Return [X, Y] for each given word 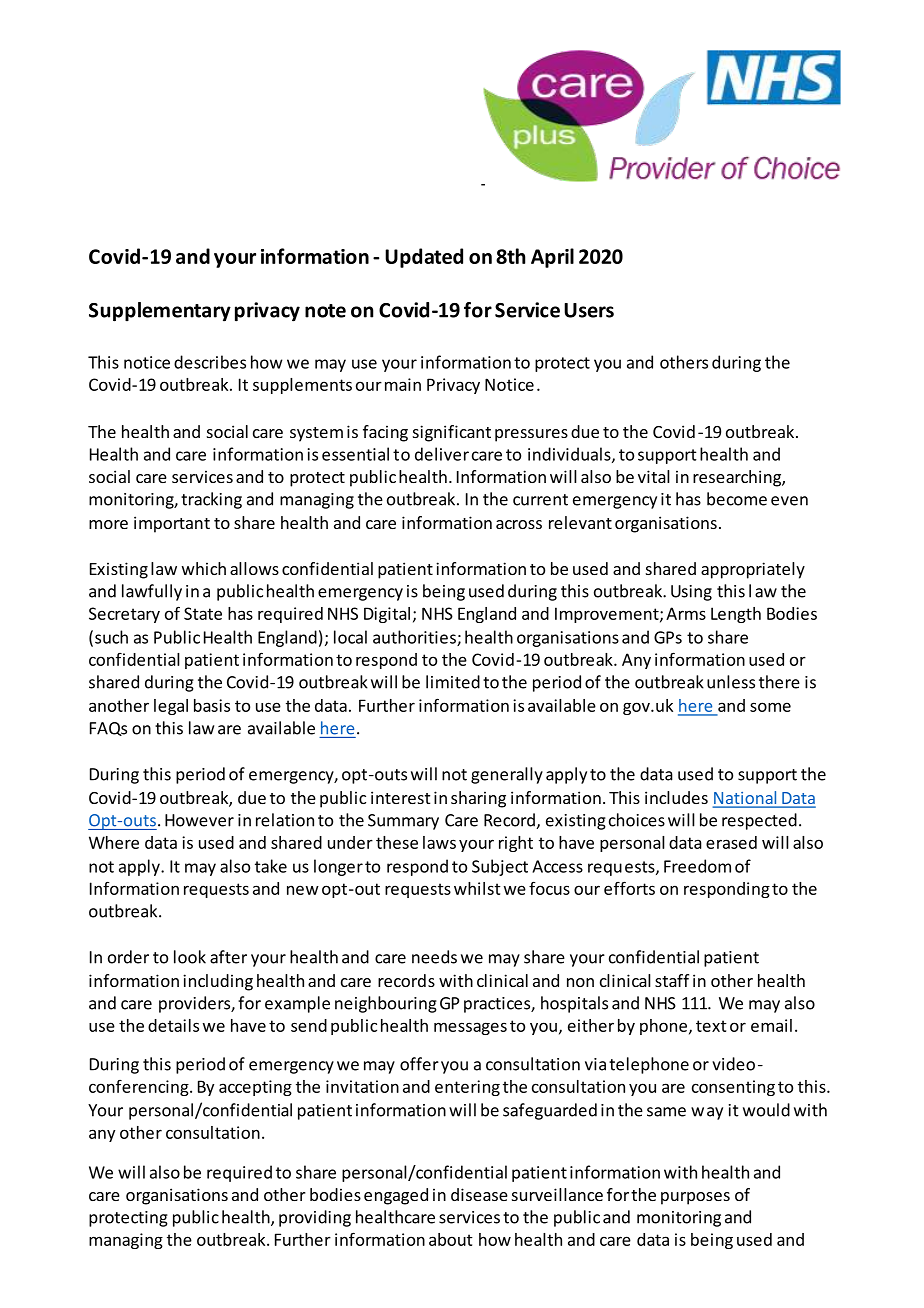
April [552, 258]
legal [171, 707]
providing [315, 1218]
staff [672, 980]
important [172, 524]
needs [434, 957]
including [218, 982]
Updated [424, 258]
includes [676, 797]
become [737, 499]
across [519, 524]
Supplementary [160, 312]
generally [507, 775]
